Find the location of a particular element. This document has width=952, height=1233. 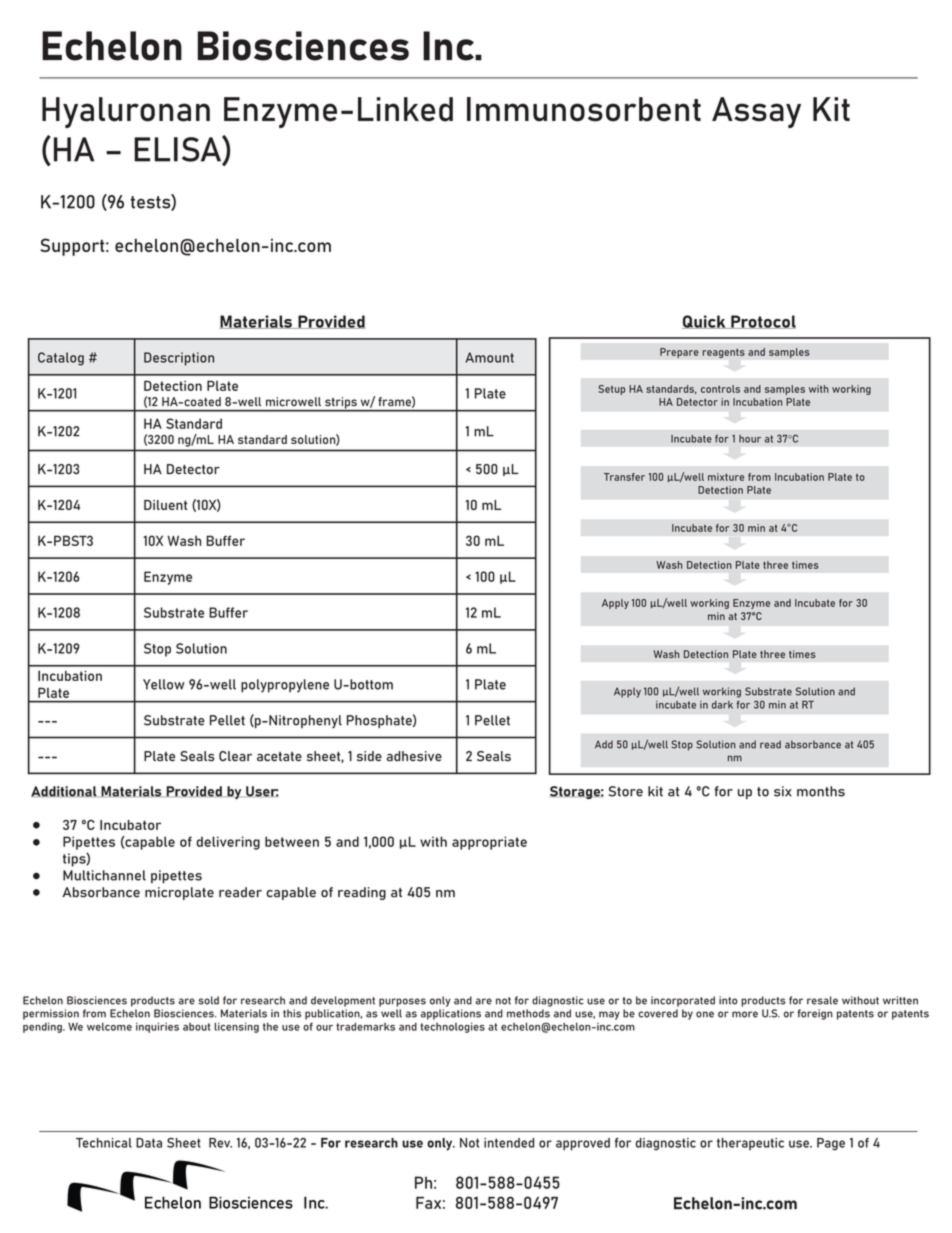

Immunosorbent is located at coordinates (584, 109).
